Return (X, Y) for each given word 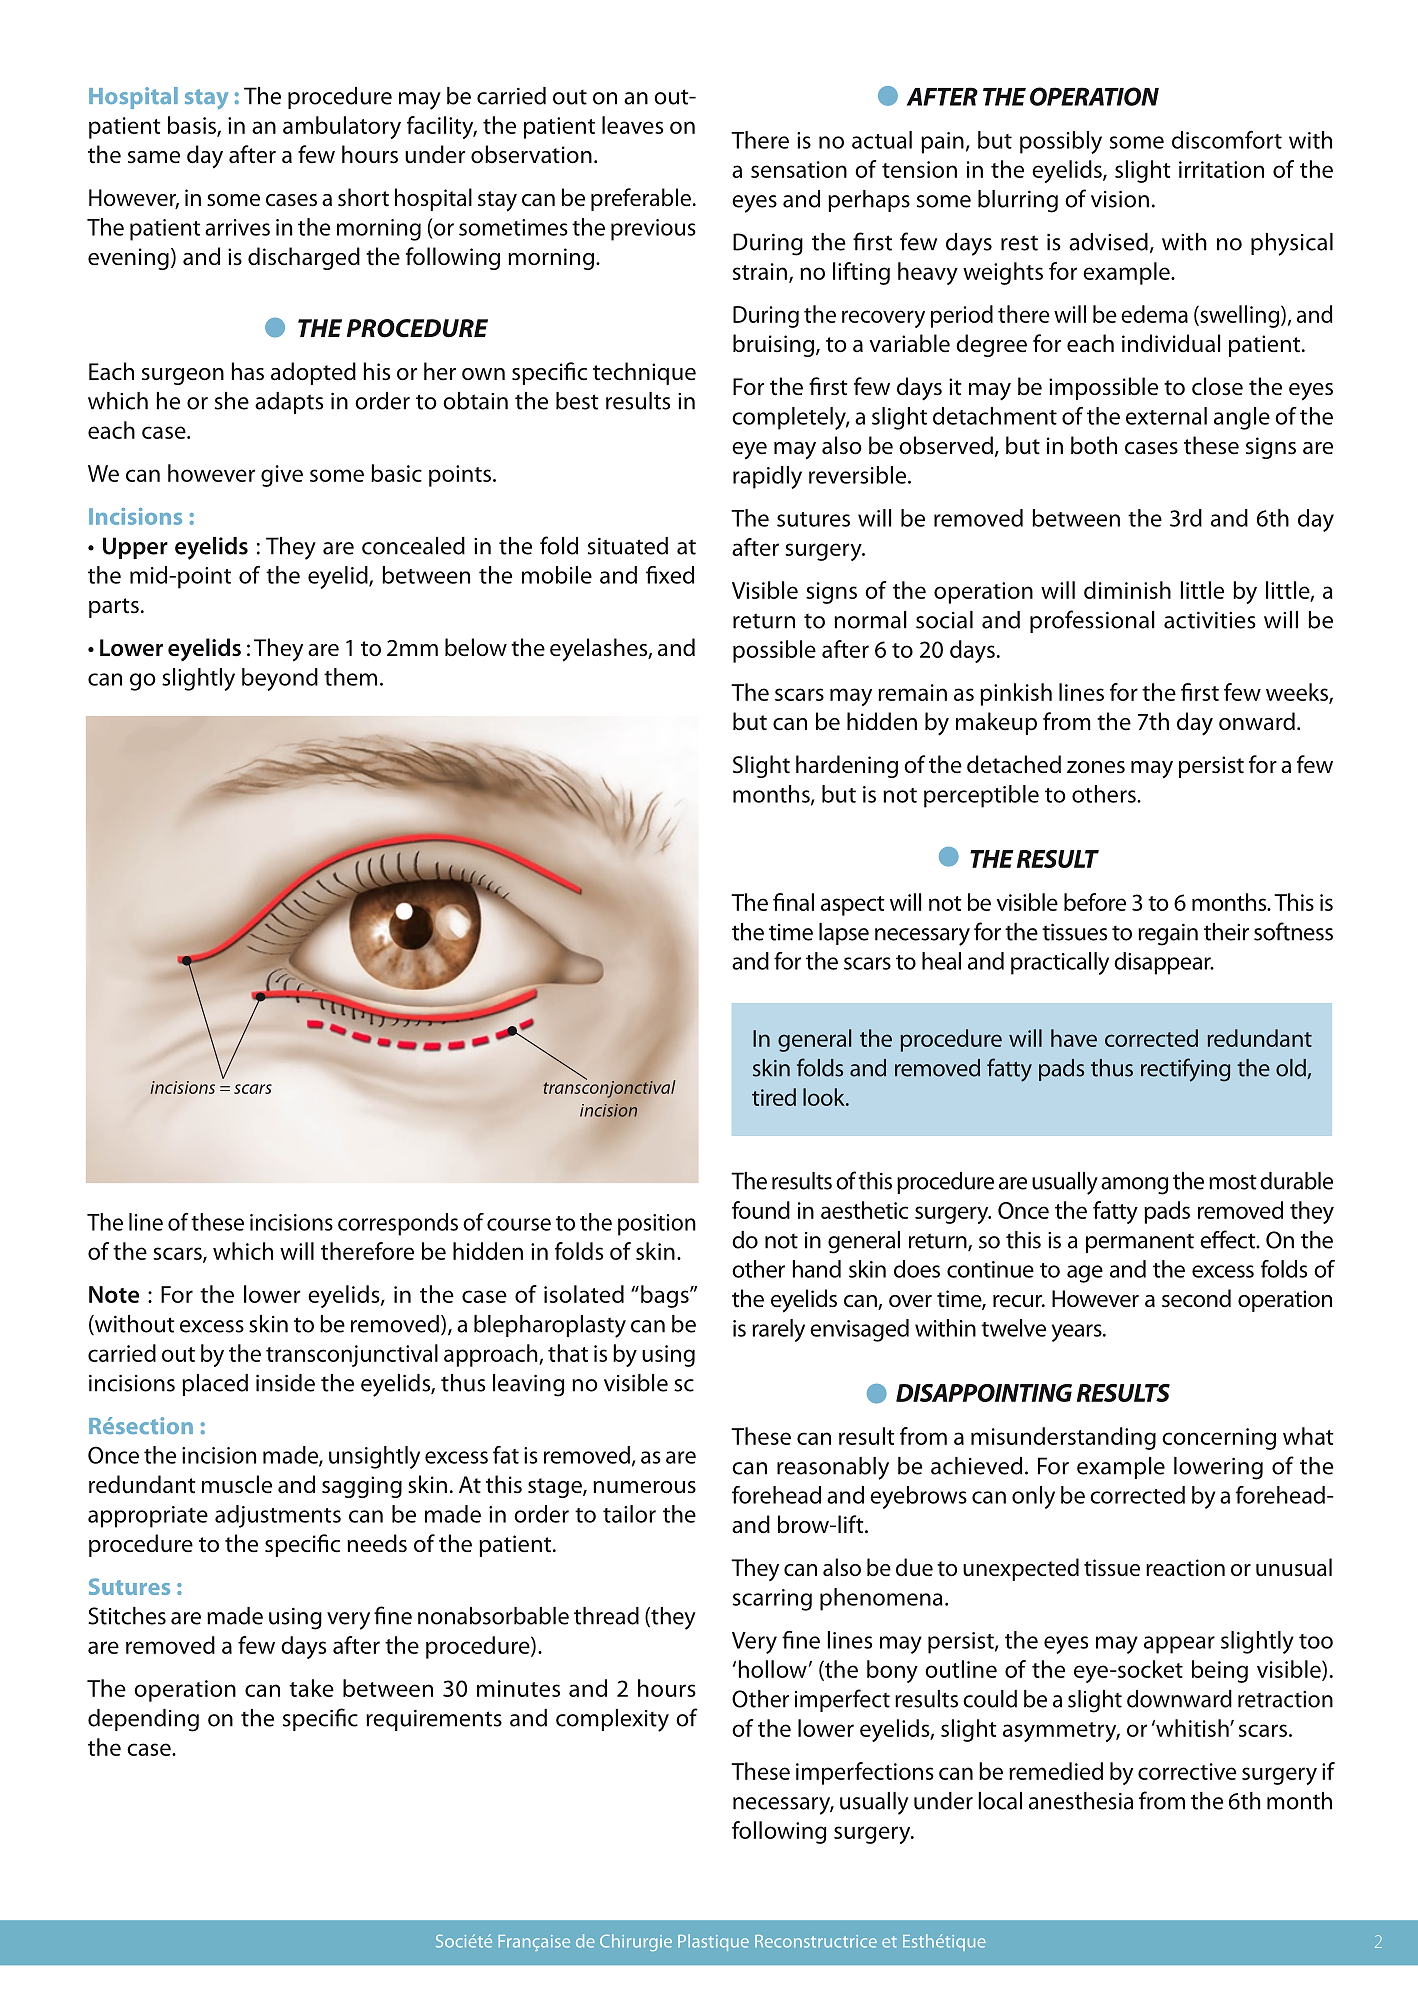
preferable (641, 199)
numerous (644, 1487)
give (282, 476)
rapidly (767, 477)
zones (1096, 767)
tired (774, 1097)
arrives (237, 227)
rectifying (1185, 1070)
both (1094, 445)
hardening (847, 766)
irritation (1221, 169)
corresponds (398, 1224)
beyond (280, 679)
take (311, 1688)
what (1308, 1436)
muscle (237, 1484)
